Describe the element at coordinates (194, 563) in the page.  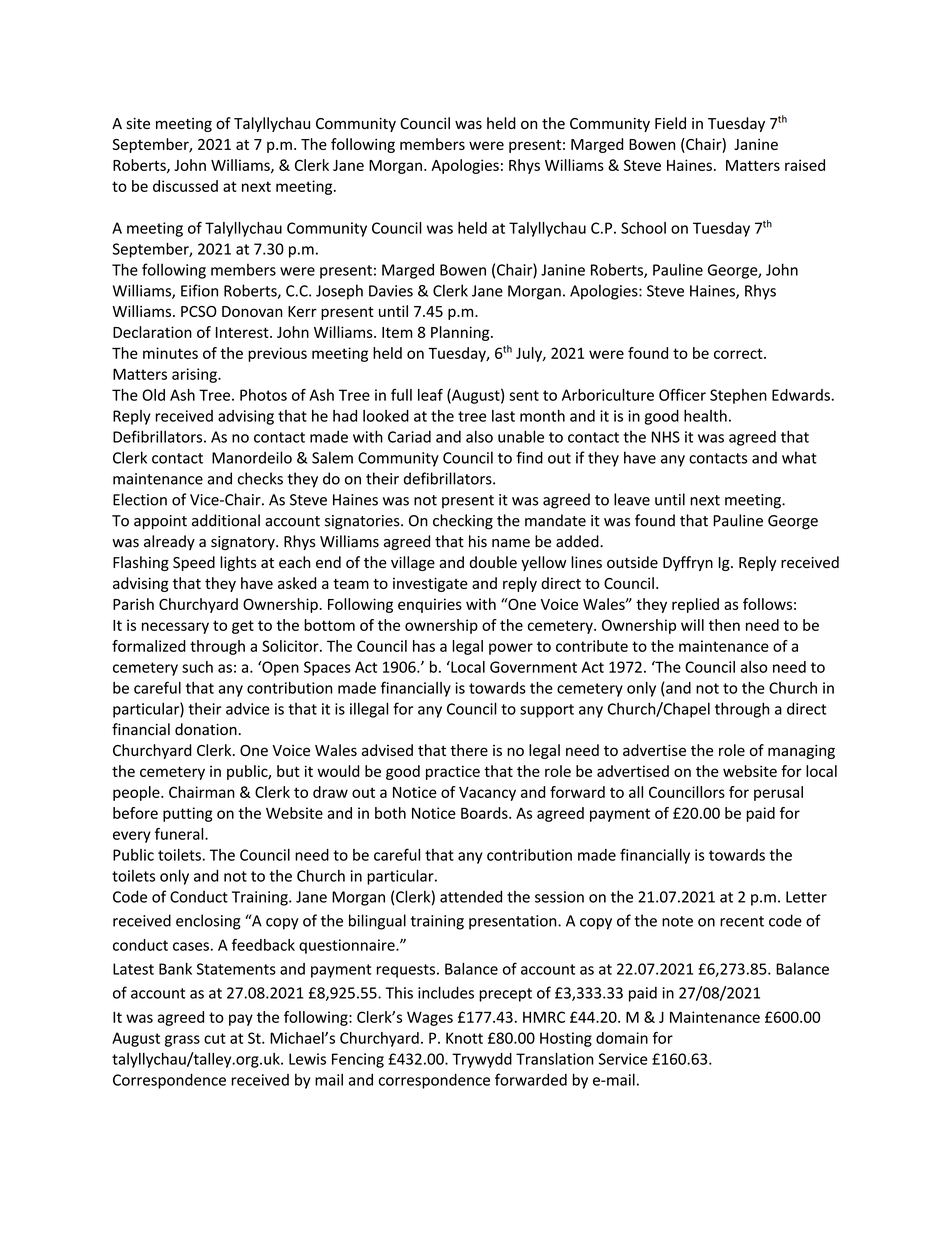
I see `Speed` at that location.
